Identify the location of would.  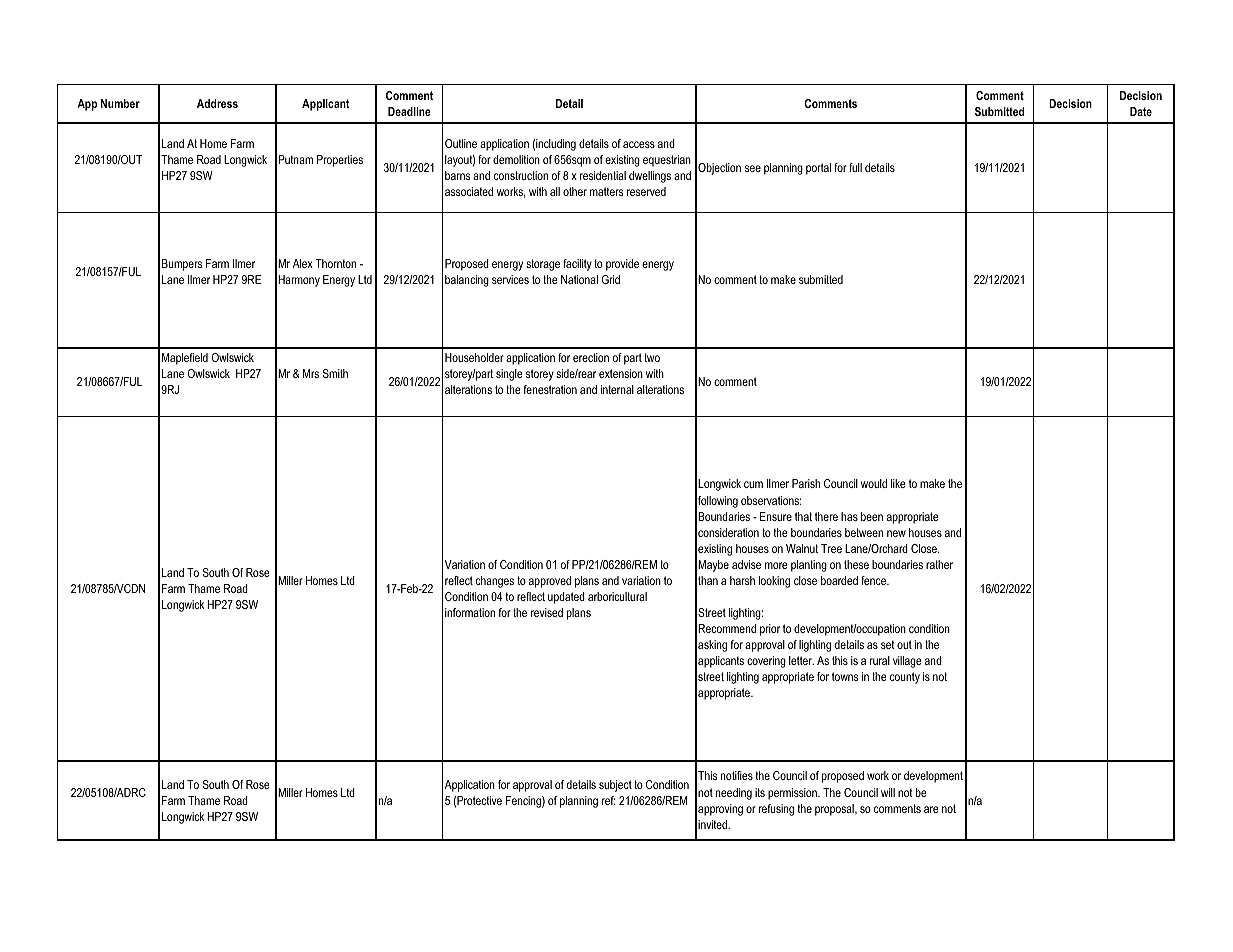
(874, 483).
